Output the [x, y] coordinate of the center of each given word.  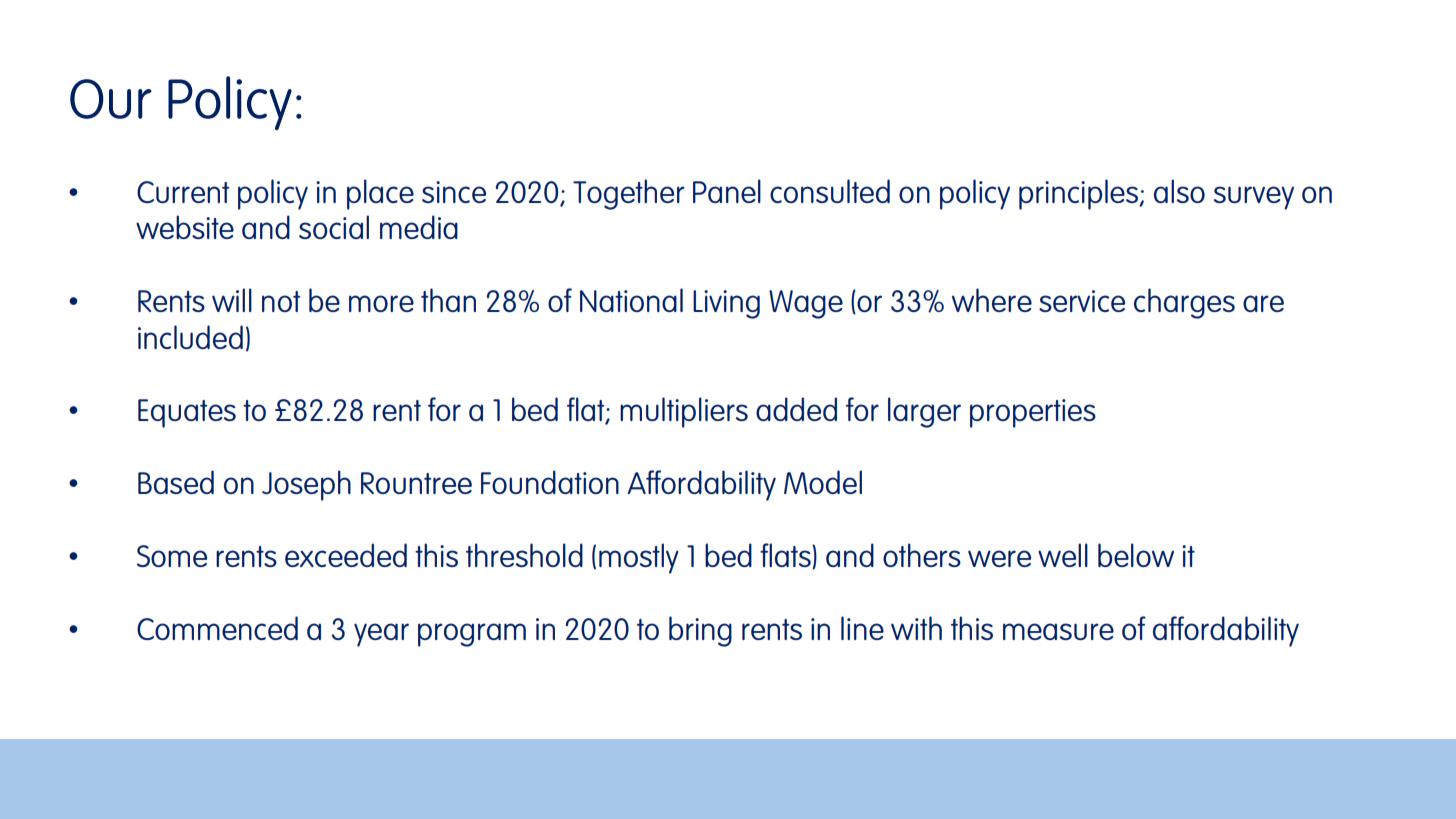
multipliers [684, 412]
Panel [727, 191]
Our [111, 99]
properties [1033, 413]
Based [176, 482]
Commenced [217, 628]
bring [700, 631]
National [631, 300]
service [1082, 301]
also [1179, 191]
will [232, 300]
